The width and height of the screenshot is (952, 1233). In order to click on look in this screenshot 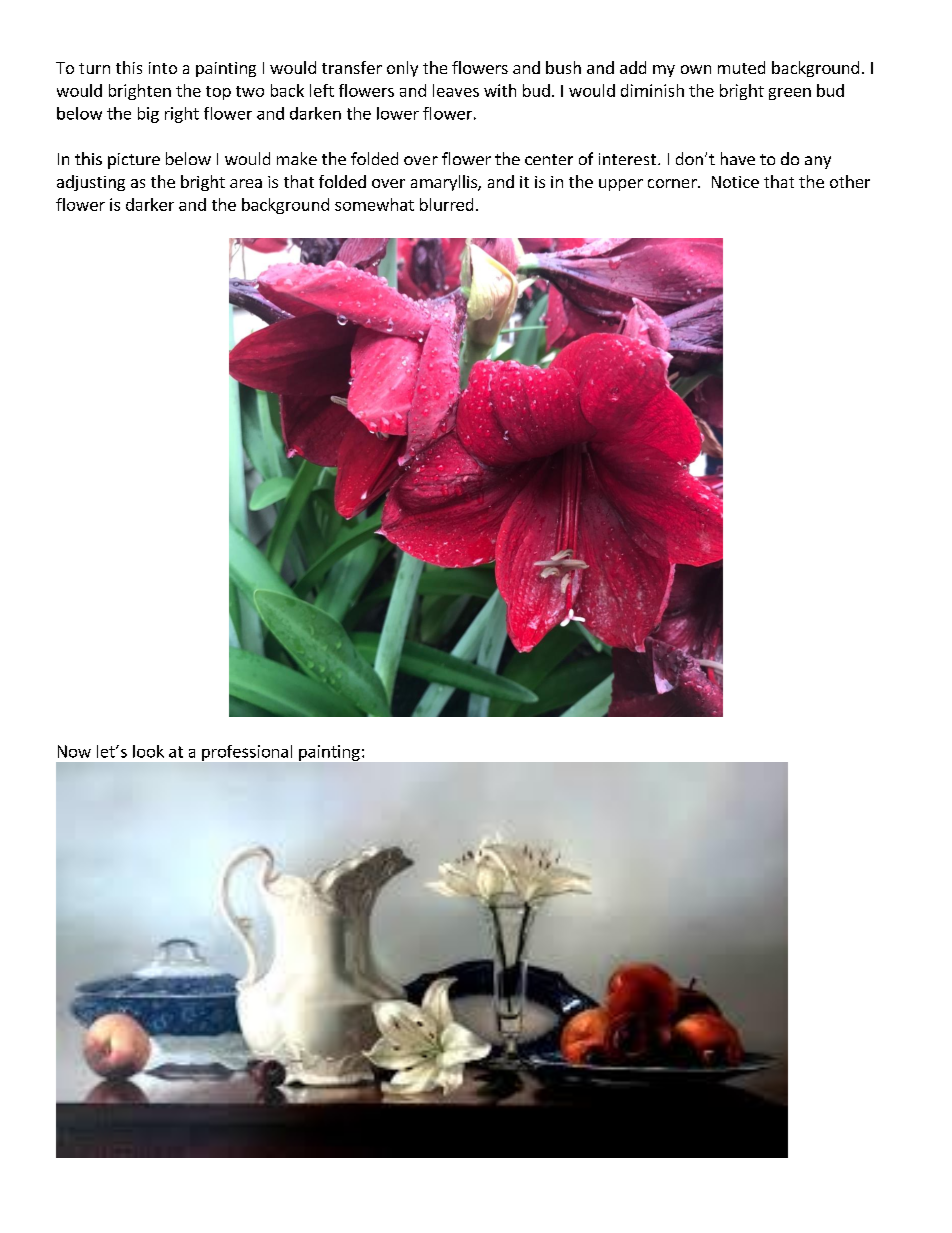, I will do `click(148, 751)`.
